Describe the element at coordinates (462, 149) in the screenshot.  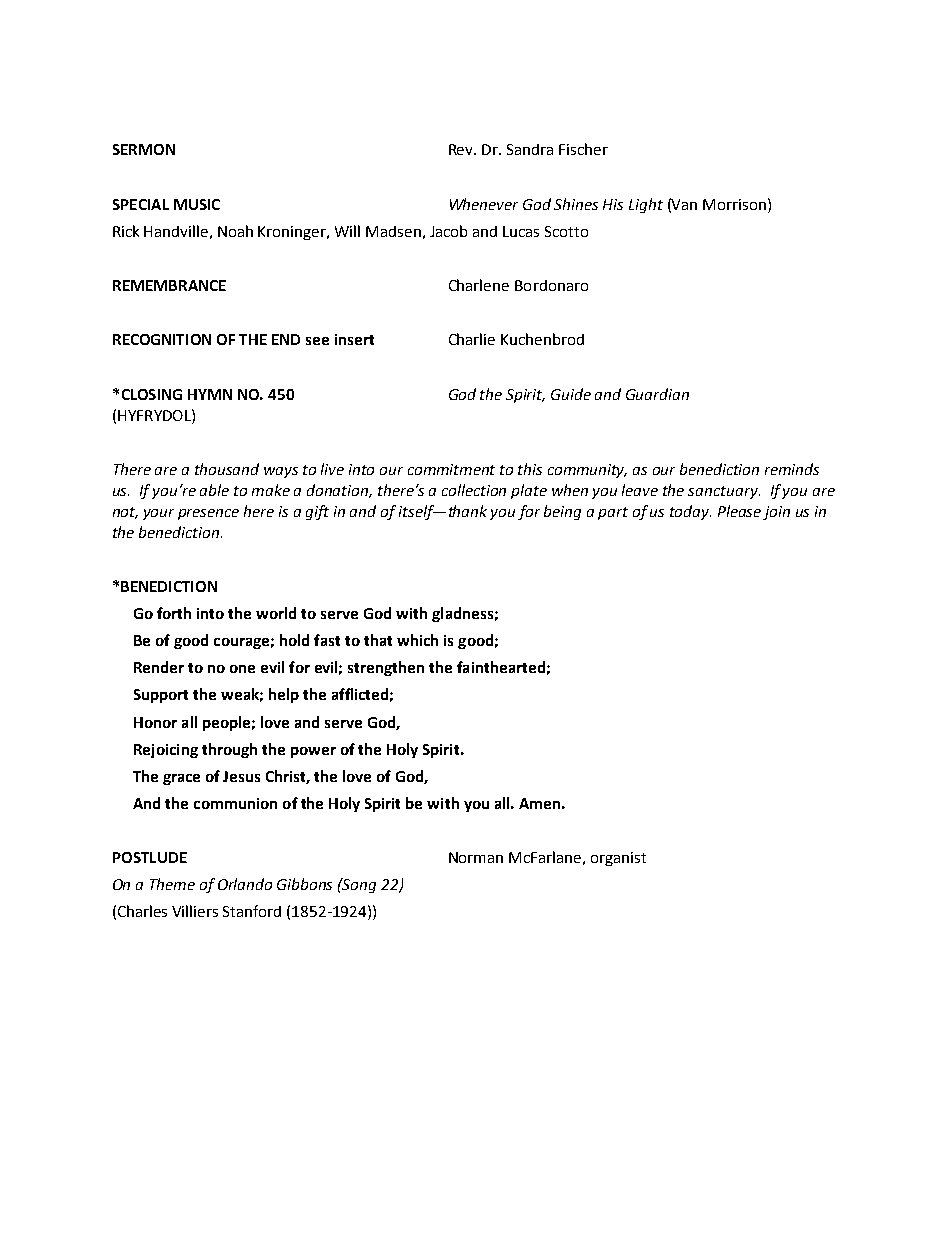
I see `Rev` at that location.
